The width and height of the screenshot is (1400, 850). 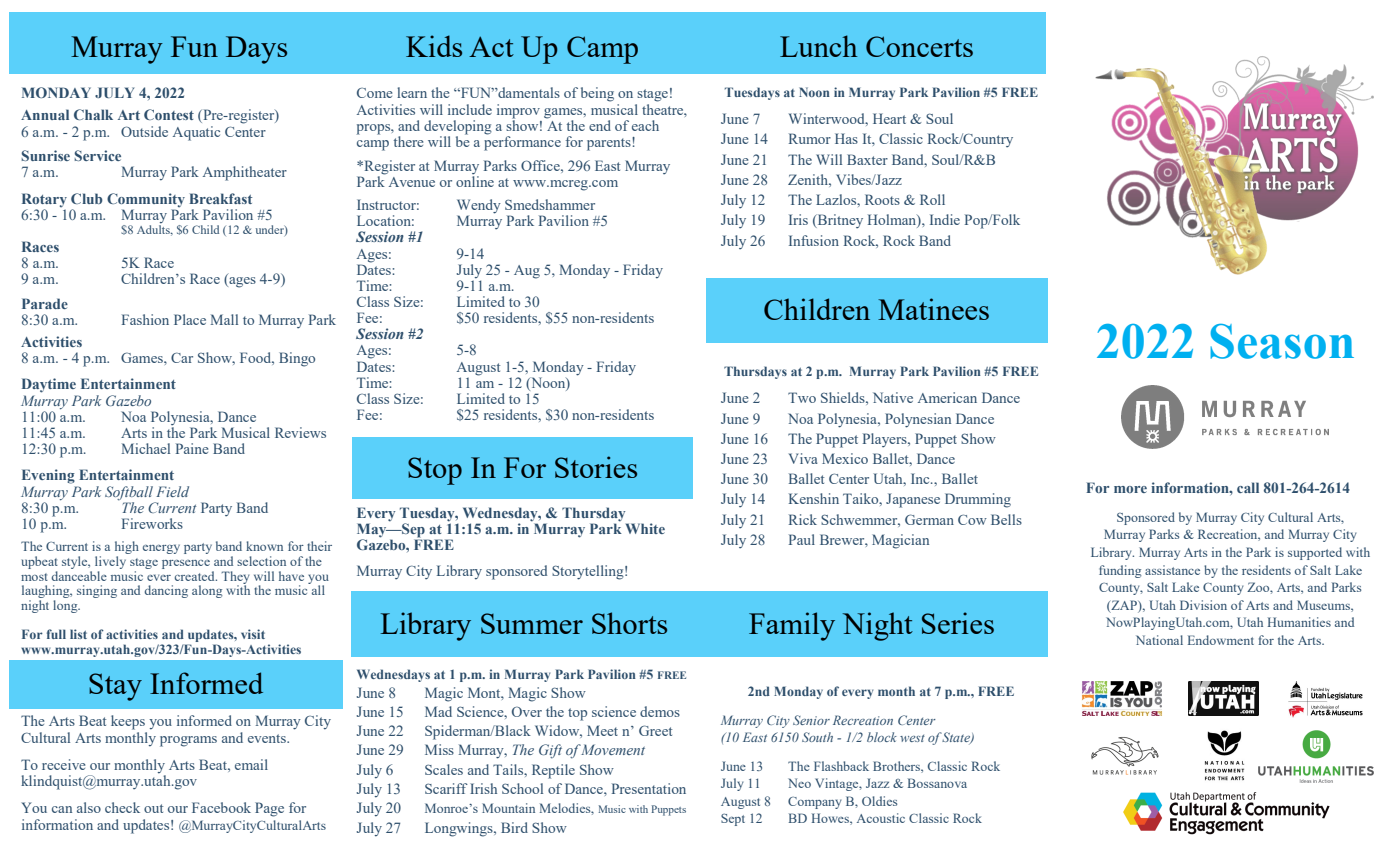 I want to click on Season, so click(x=1282, y=341).
